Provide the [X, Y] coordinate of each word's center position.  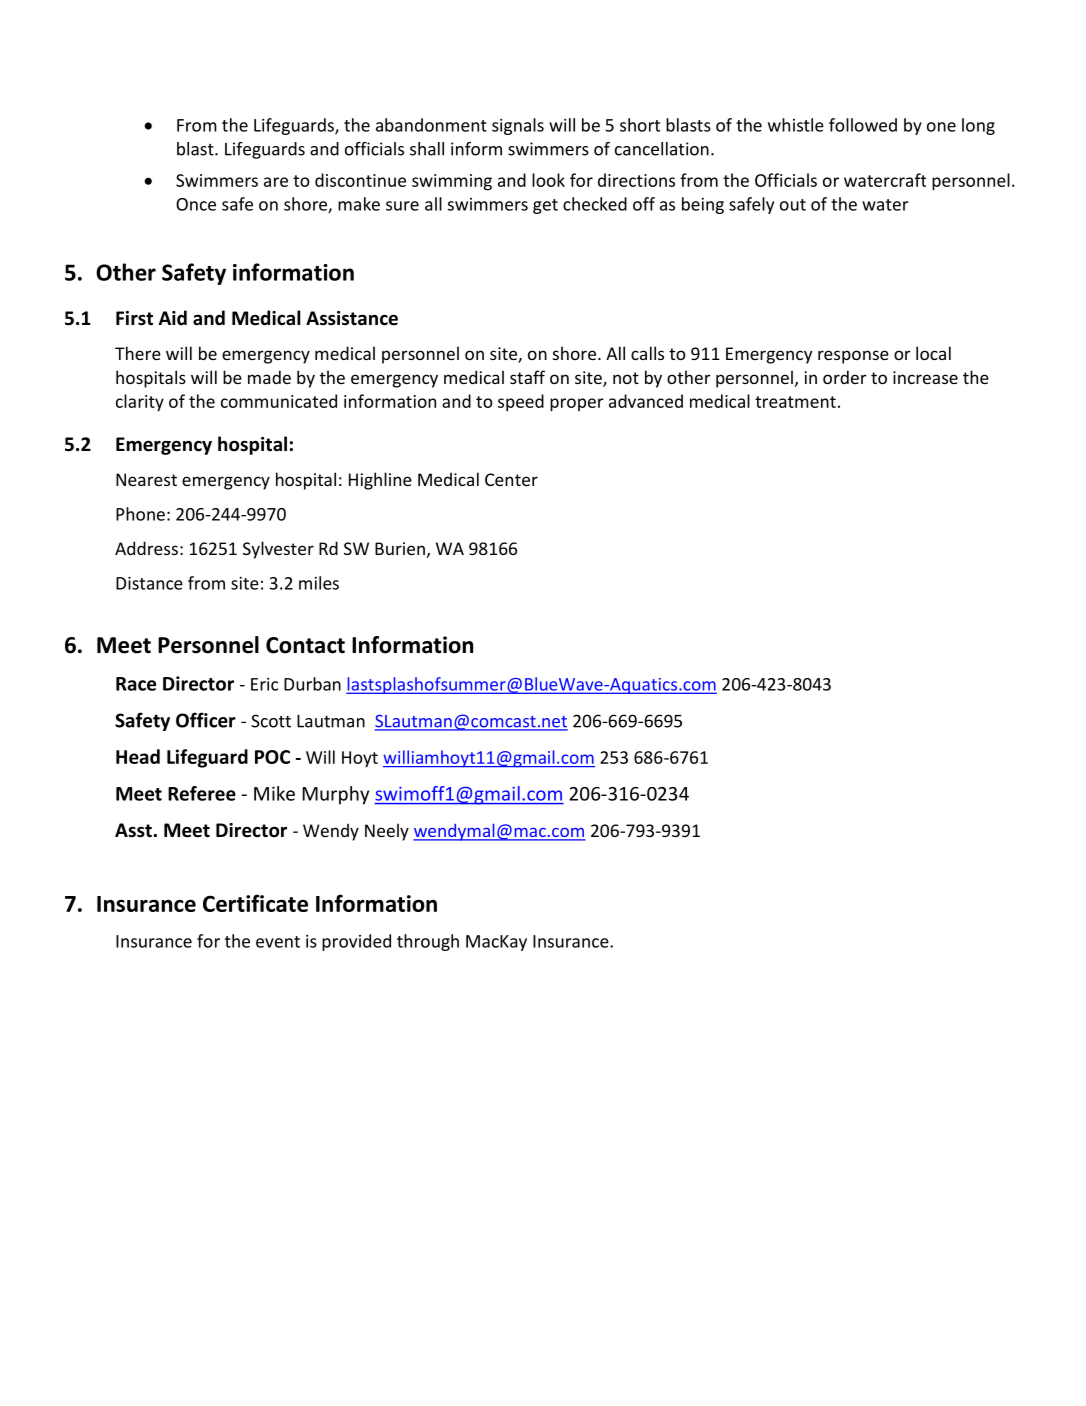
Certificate [255, 903]
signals [518, 126]
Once [196, 204]
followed [863, 125]
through [428, 942]
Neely [387, 832]
